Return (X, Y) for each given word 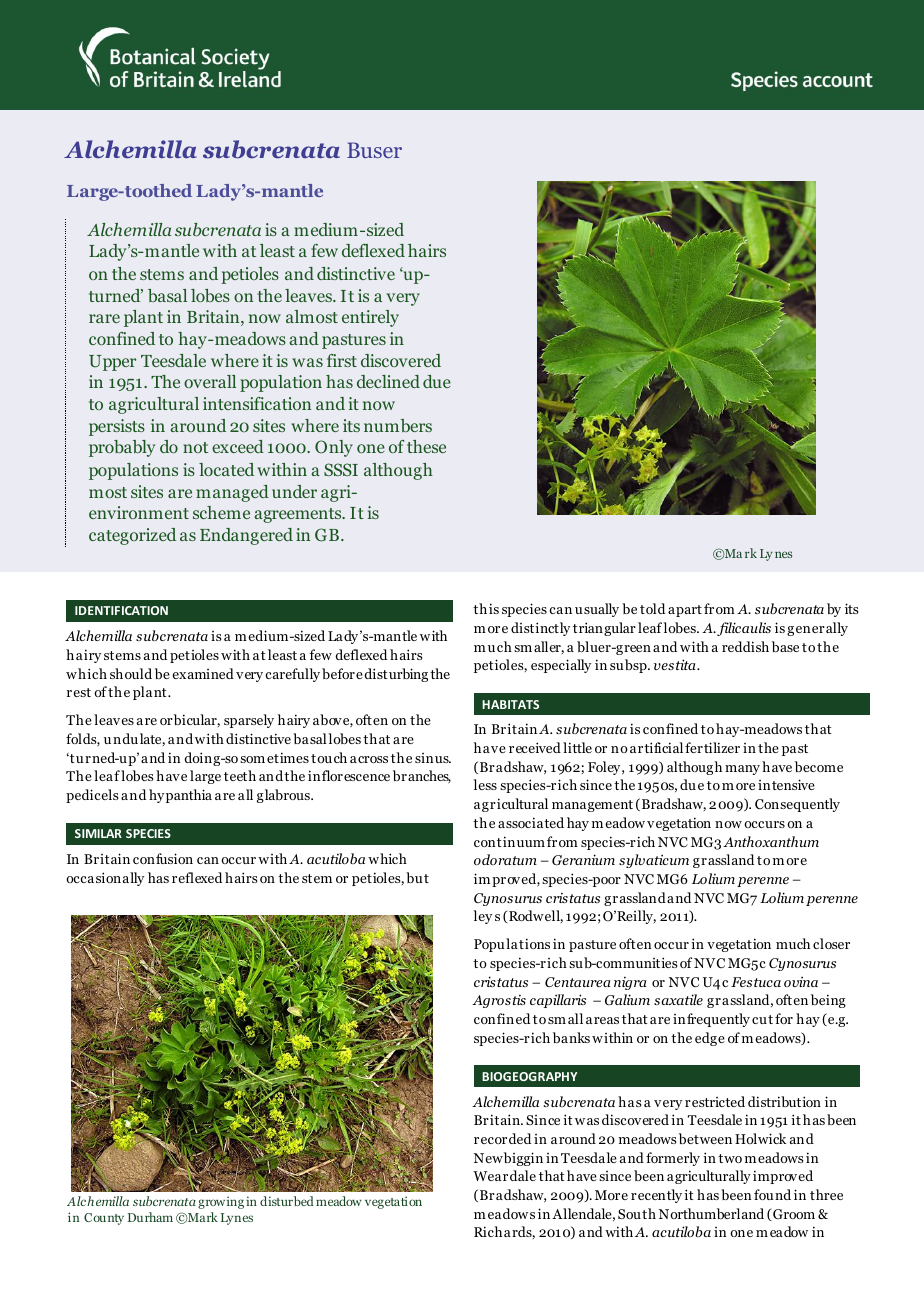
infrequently (711, 1020)
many (742, 770)
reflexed (197, 877)
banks (571, 1037)
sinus (433, 758)
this (486, 608)
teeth (240, 775)
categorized (132, 536)
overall (210, 381)
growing (221, 1202)
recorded (502, 1138)
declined (388, 381)
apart (685, 611)
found (772, 1194)
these (426, 446)
